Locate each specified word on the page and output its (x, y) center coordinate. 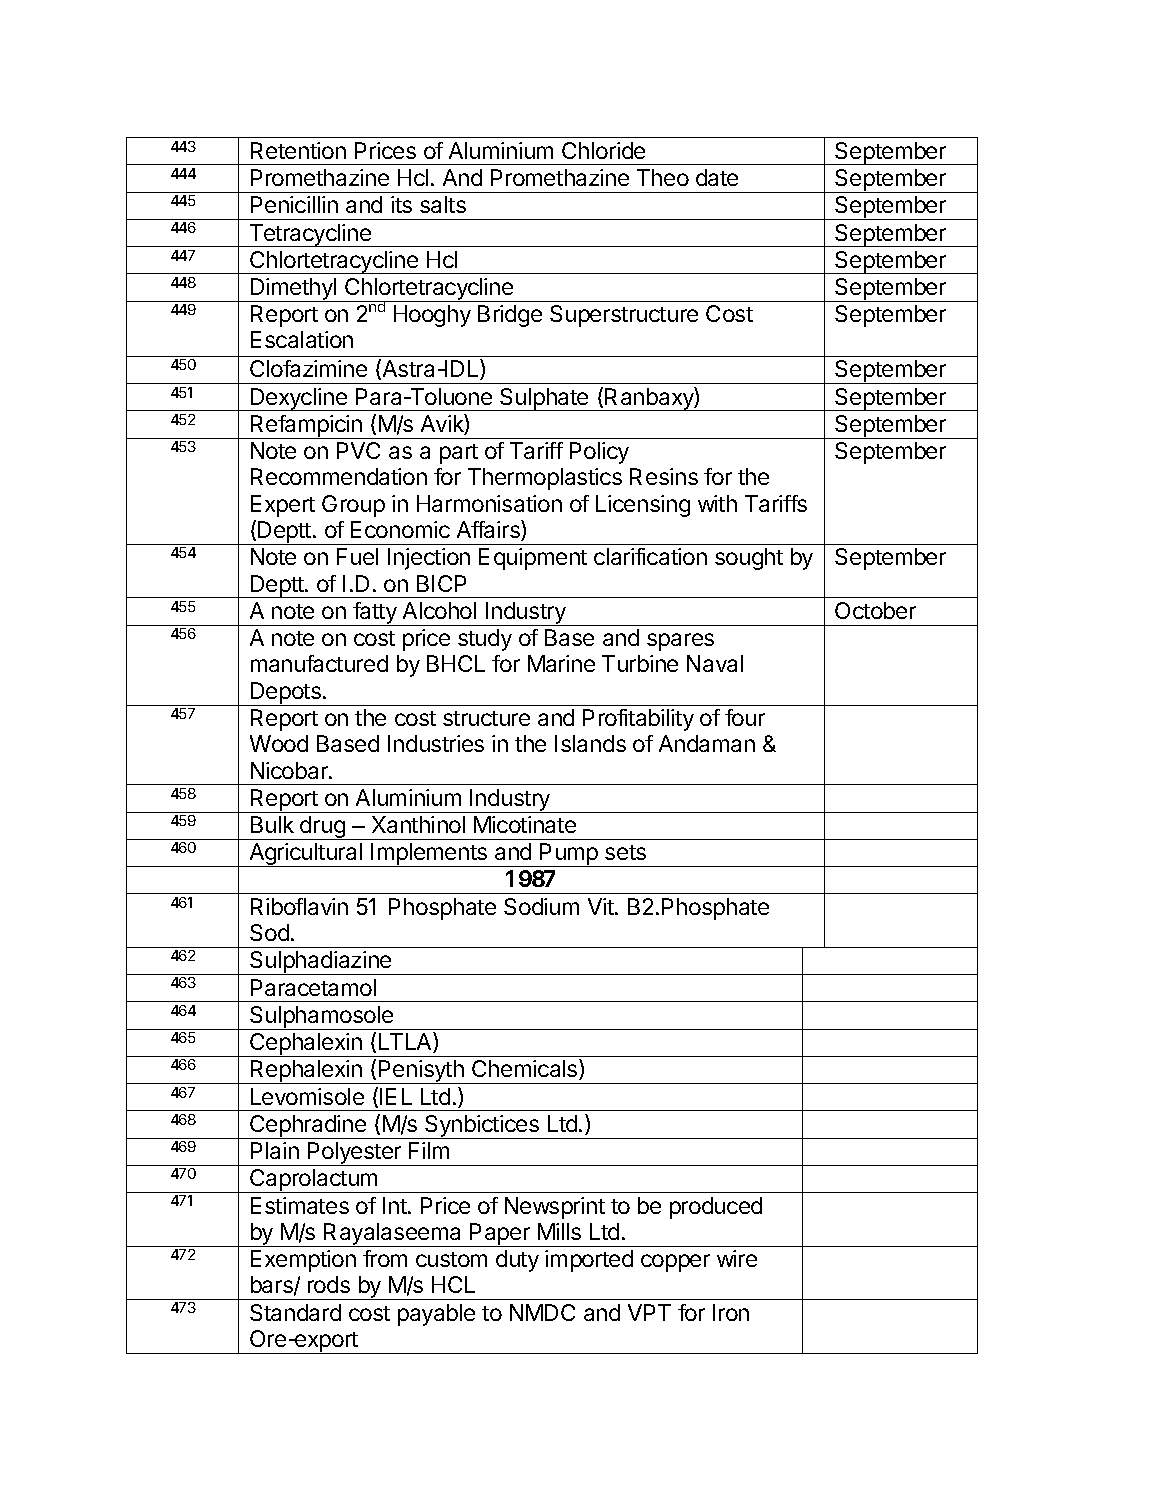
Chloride (603, 150)
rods (329, 1284)
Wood (279, 743)
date (717, 177)
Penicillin (294, 204)
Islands (590, 743)
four (745, 717)
